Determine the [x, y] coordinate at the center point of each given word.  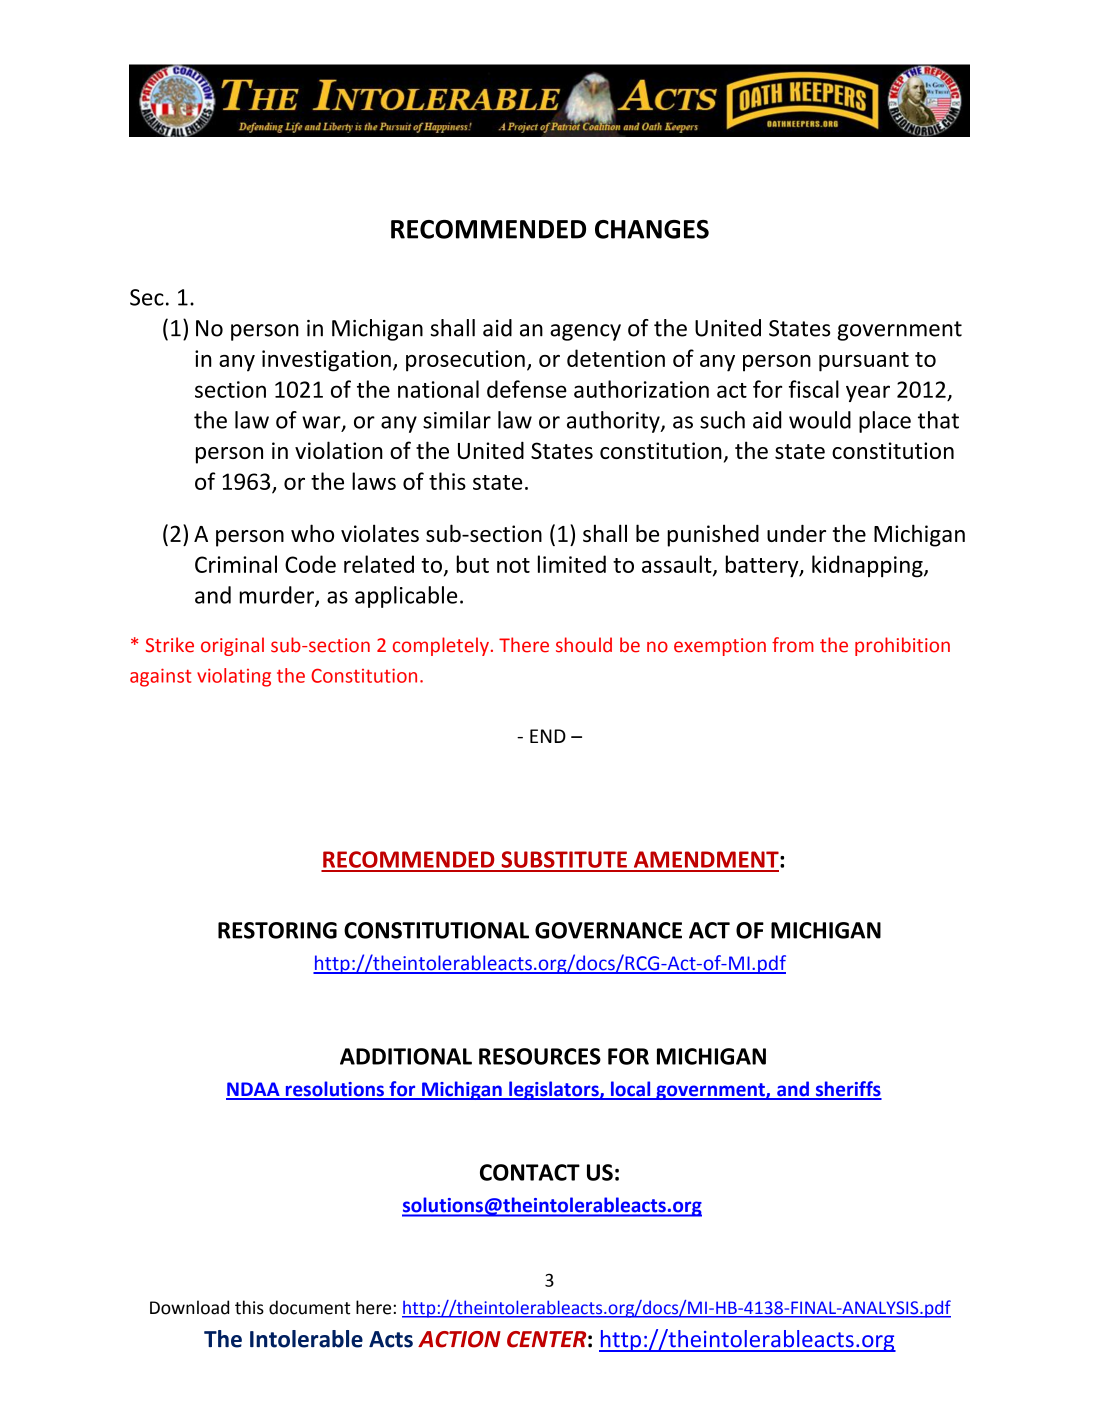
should [584, 645]
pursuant [864, 362]
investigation [326, 361]
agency [585, 332]
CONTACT [530, 1172]
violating [234, 677]
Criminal [236, 564]
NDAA [254, 1090]
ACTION [459, 1339]
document [309, 1307]
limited [572, 564]
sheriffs [848, 1090]
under [796, 533]
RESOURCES [540, 1056]
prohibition [902, 646]
